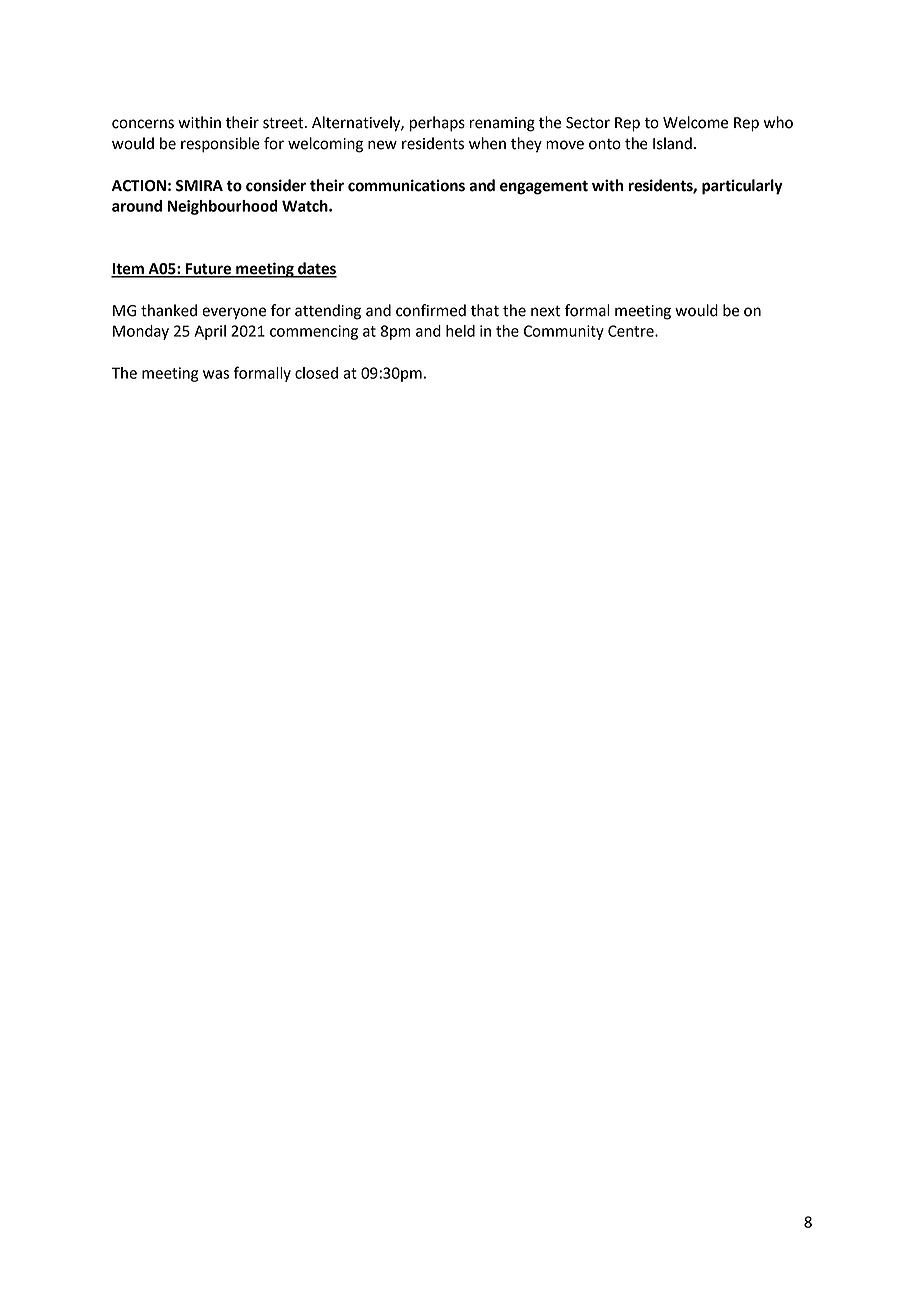  I want to click on Welcome, so click(695, 122).
